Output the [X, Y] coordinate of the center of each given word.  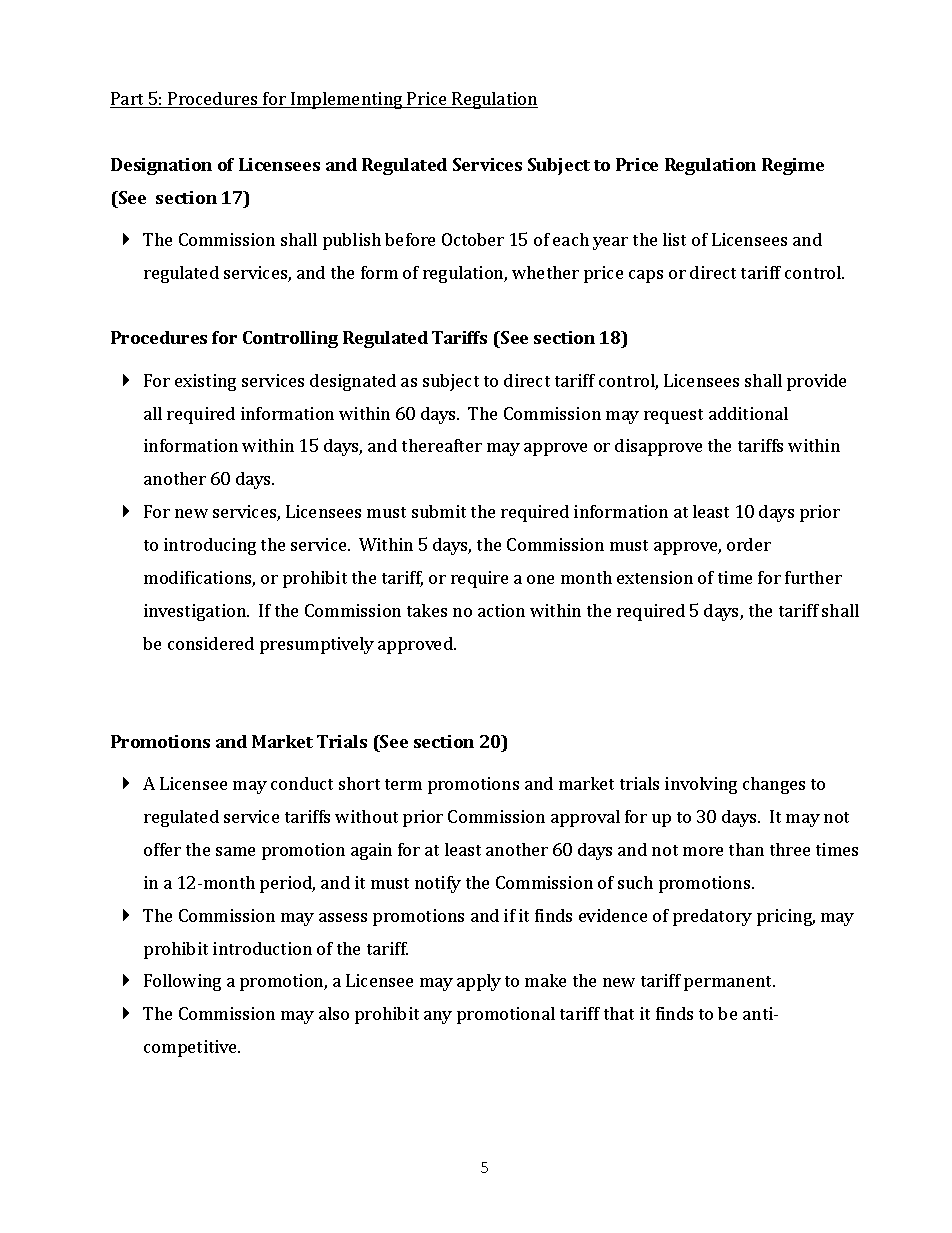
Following [182, 982]
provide [816, 382]
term [403, 784]
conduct [302, 783]
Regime [793, 166]
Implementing [347, 100]
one [540, 579]
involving [701, 785]
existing [205, 382]
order [749, 544]
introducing [210, 546]
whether [545, 272]
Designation [161, 166]
